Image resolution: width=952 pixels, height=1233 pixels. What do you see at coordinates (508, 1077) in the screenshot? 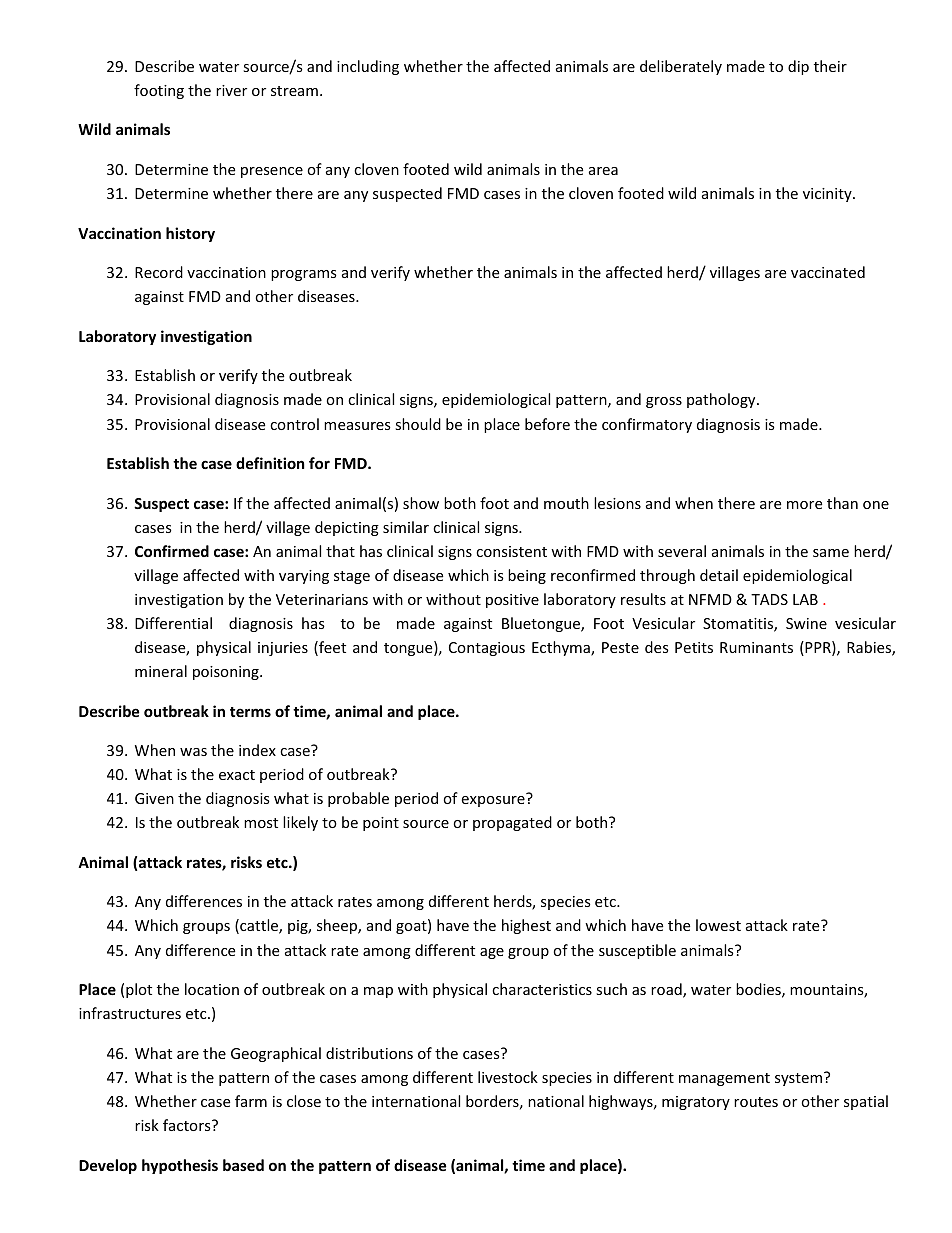
I see `livestock` at bounding box center [508, 1077].
